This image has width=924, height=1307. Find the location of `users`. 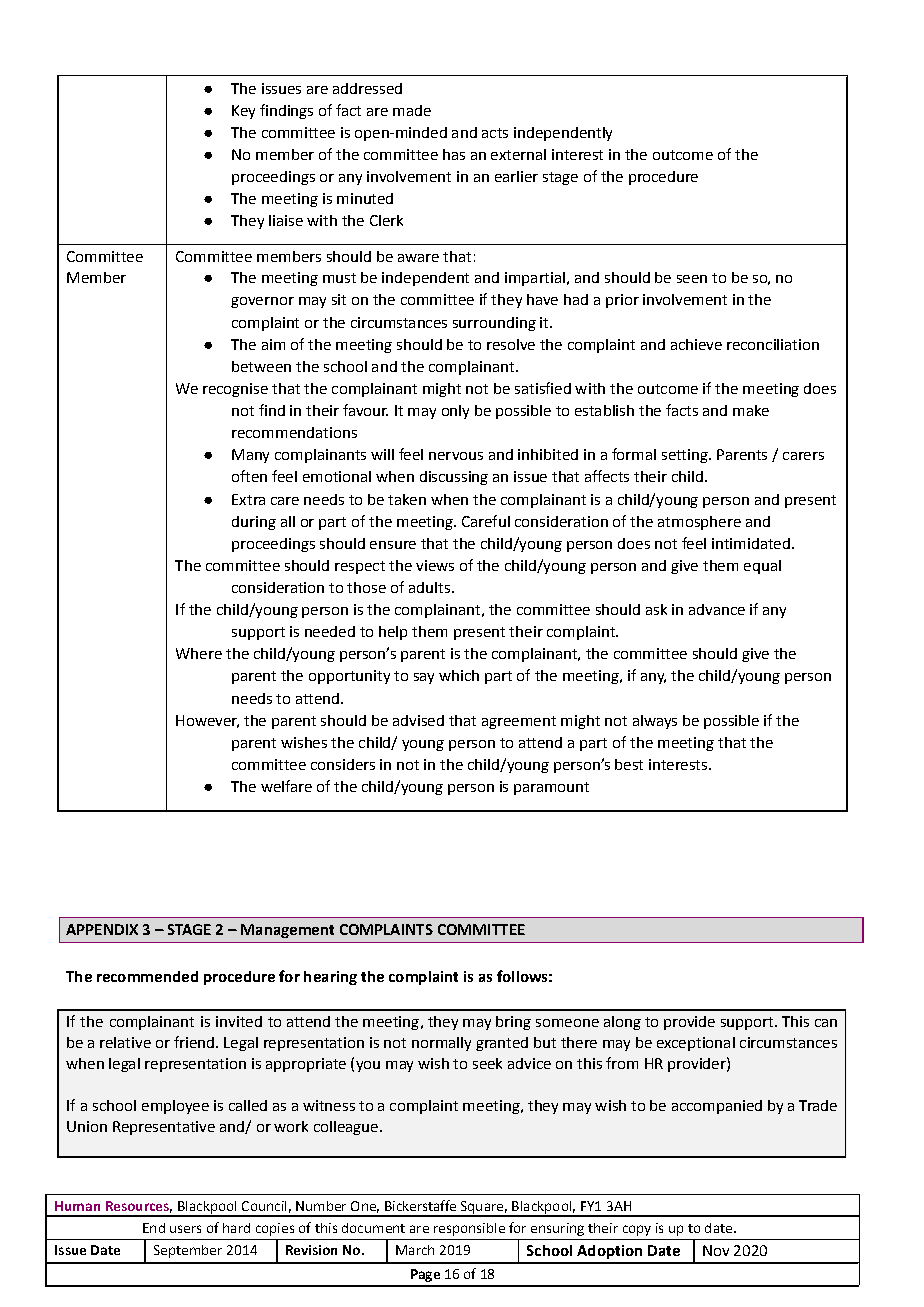

users is located at coordinates (185, 1229).
